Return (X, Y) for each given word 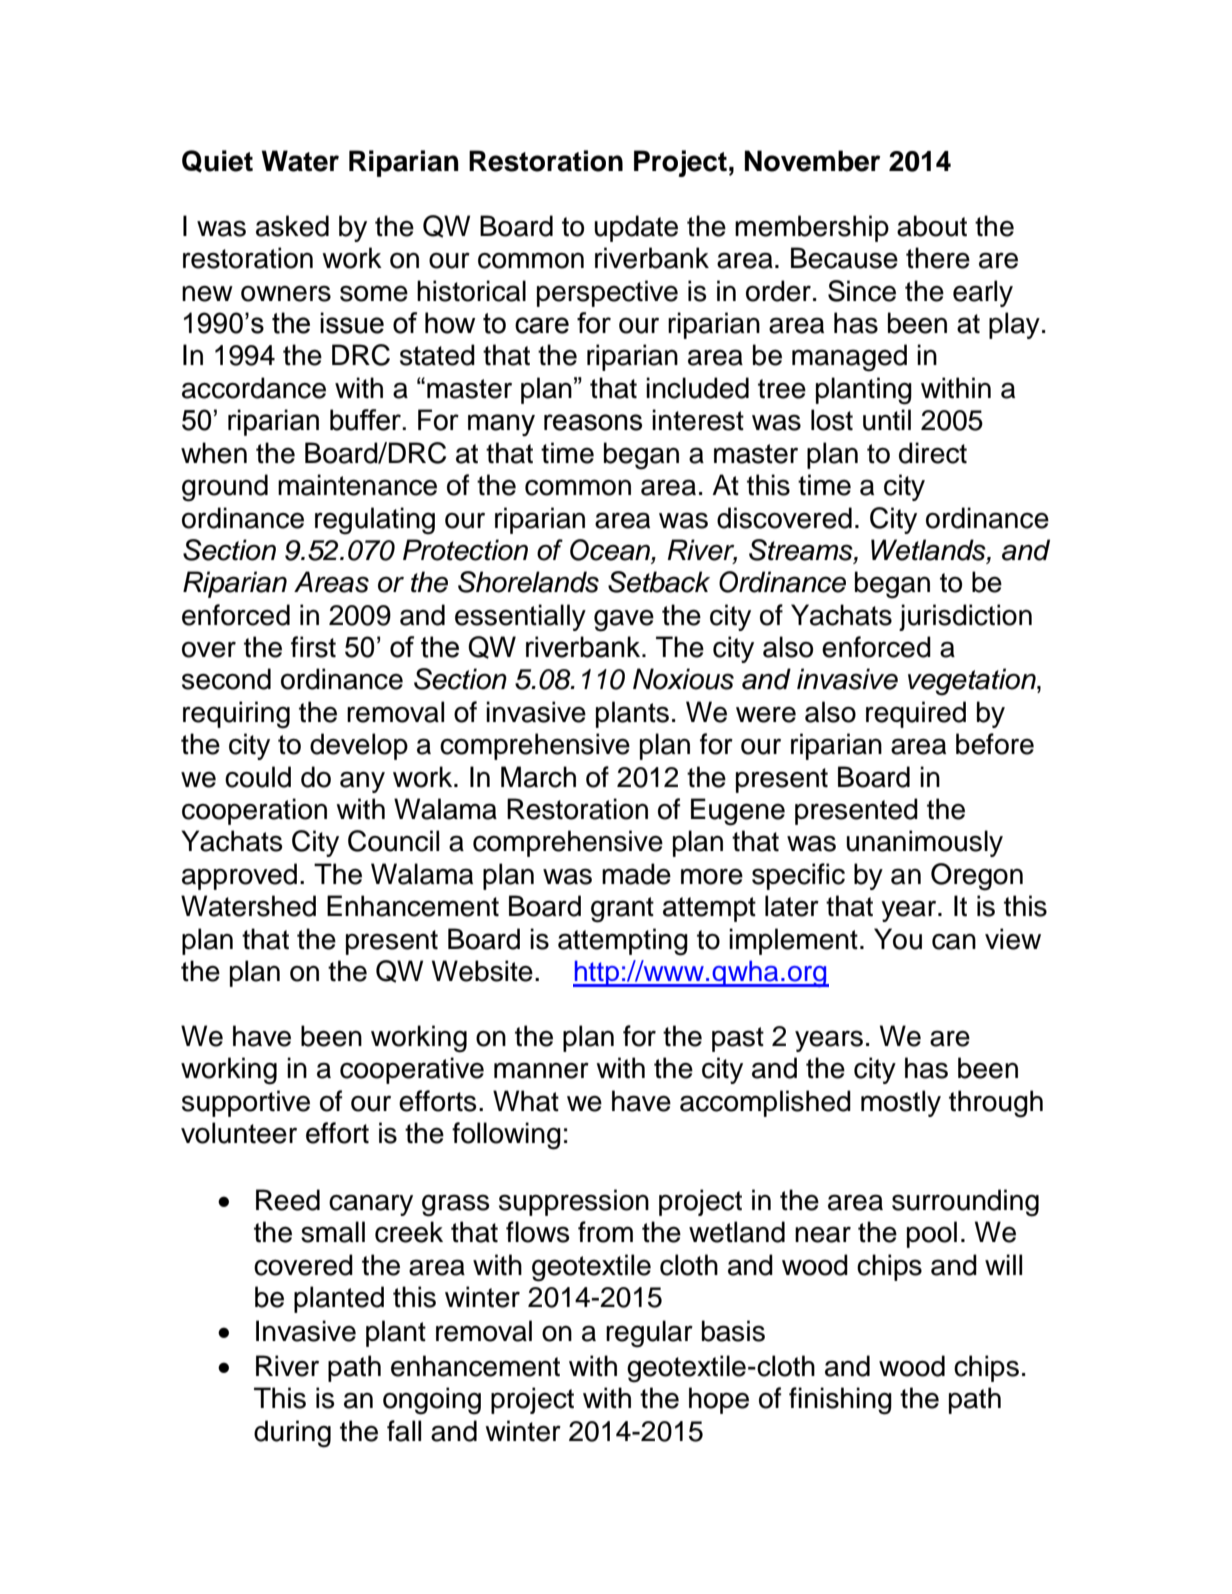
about (932, 226)
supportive (246, 1103)
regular (649, 1334)
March (538, 777)
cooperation (254, 811)
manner (541, 1070)
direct (933, 453)
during (292, 1434)
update (636, 228)
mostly (901, 1103)
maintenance (357, 485)
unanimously (924, 843)
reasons (593, 422)
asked (292, 226)
